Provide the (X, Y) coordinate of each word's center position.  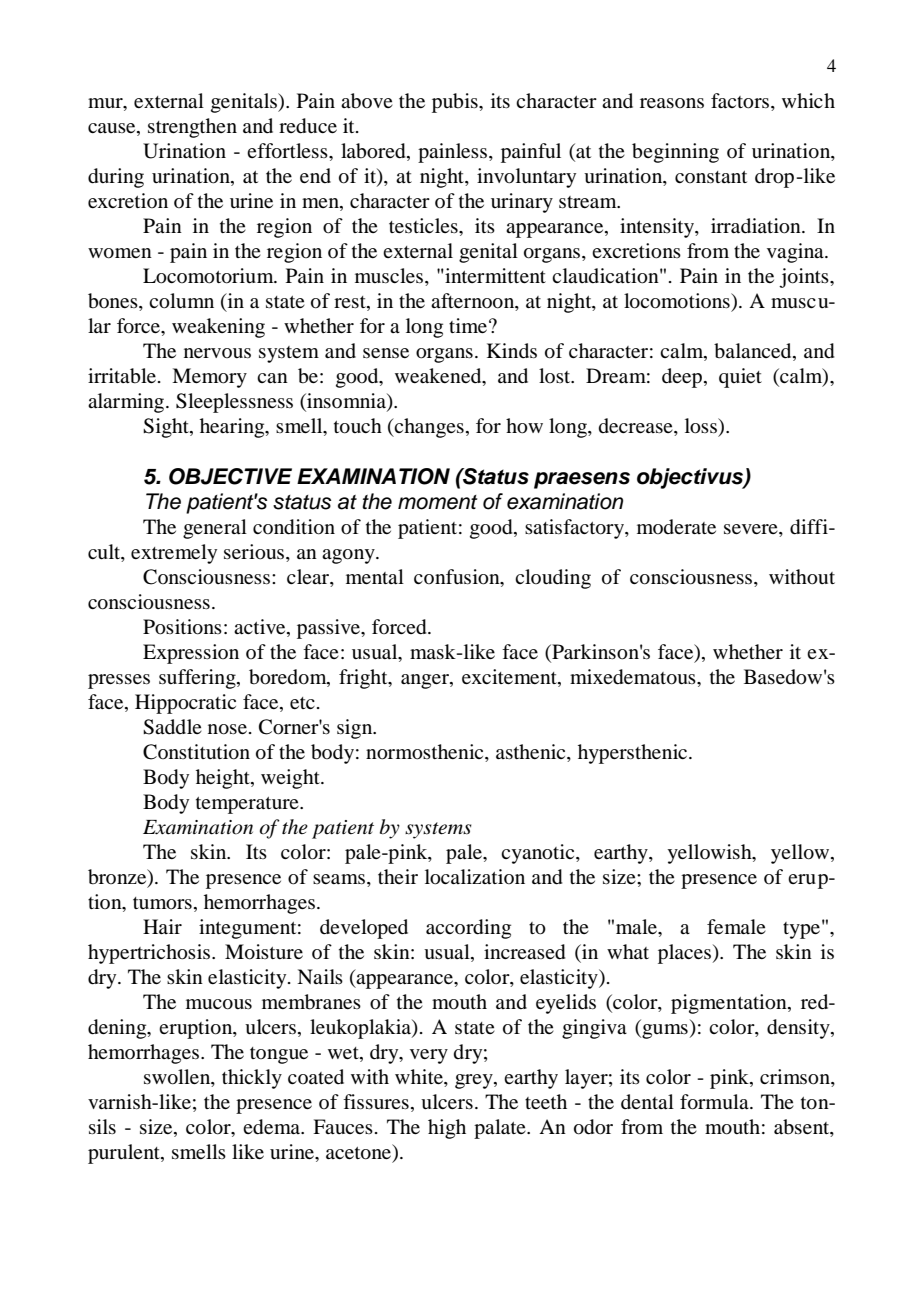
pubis (456, 103)
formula (715, 1102)
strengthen (192, 128)
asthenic (532, 751)
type (801, 930)
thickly (252, 1079)
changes (428, 428)
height (224, 779)
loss (702, 426)
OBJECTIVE (230, 476)
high (447, 1129)
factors (740, 101)
